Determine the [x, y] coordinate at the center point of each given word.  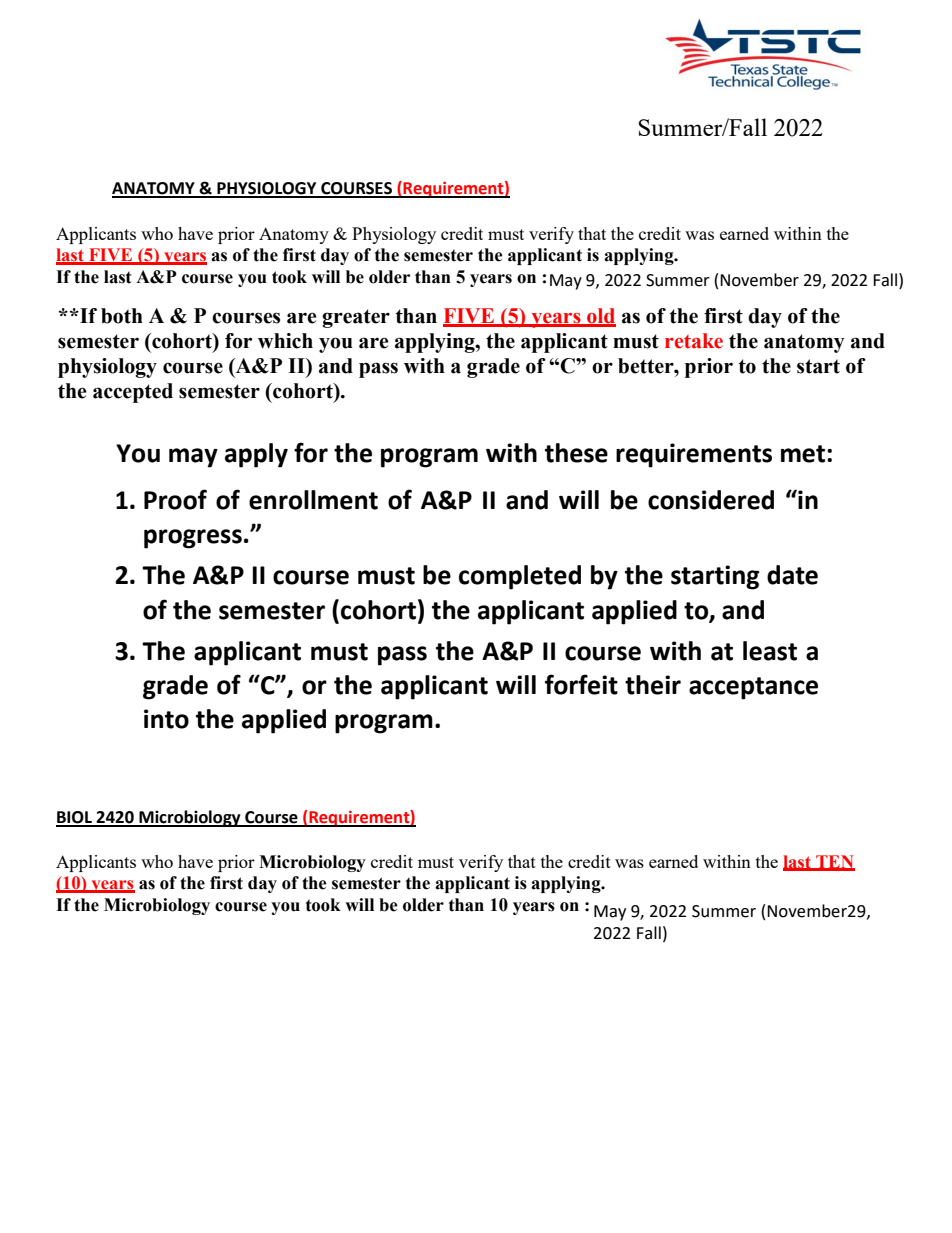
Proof [175, 499]
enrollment [313, 500]
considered [711, 500]
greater [356, 318]
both [122, 316]
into [166, 719]
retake [694, 341]
